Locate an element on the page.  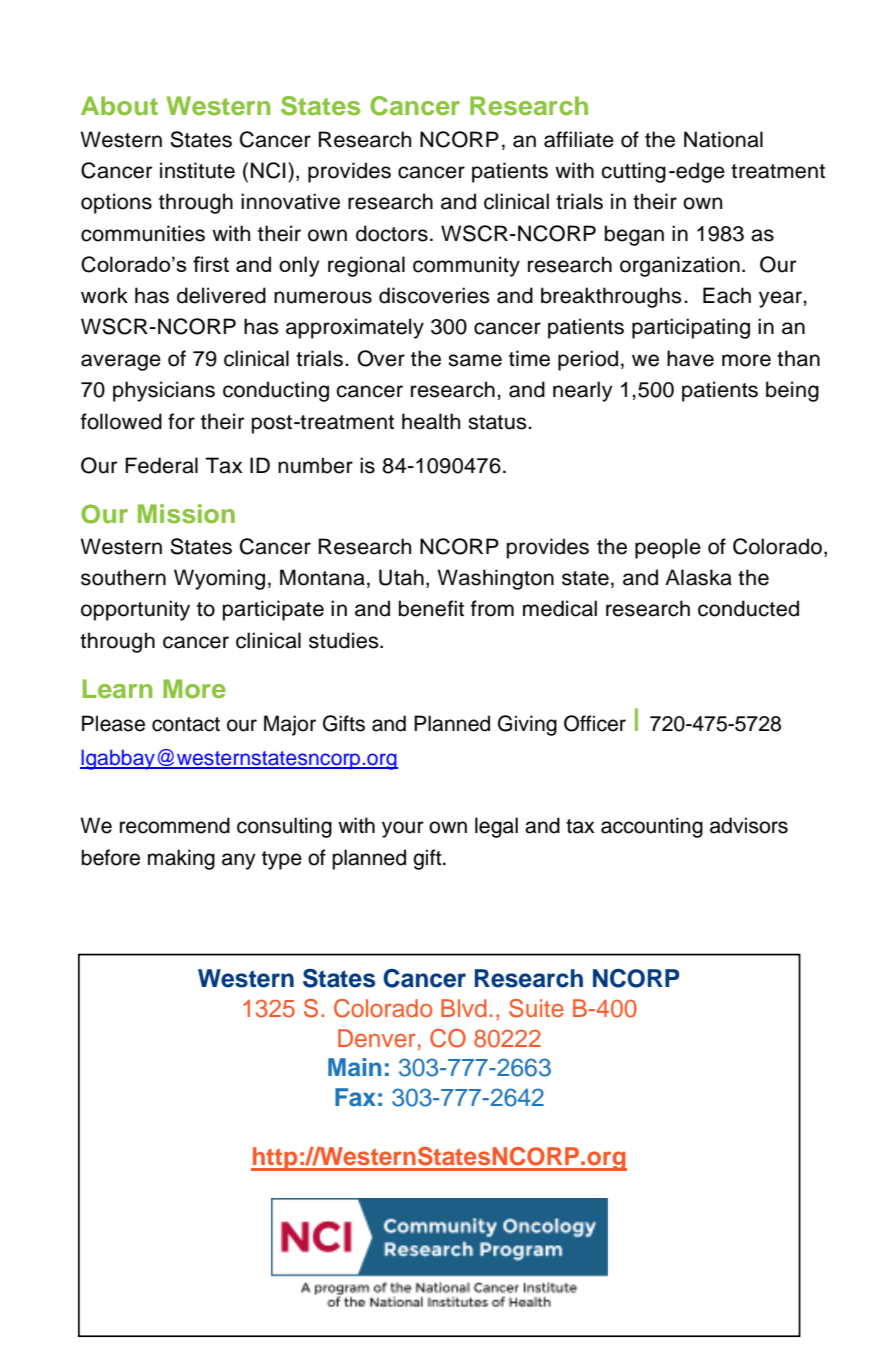
Main is located at coordinates (354, 1067).
